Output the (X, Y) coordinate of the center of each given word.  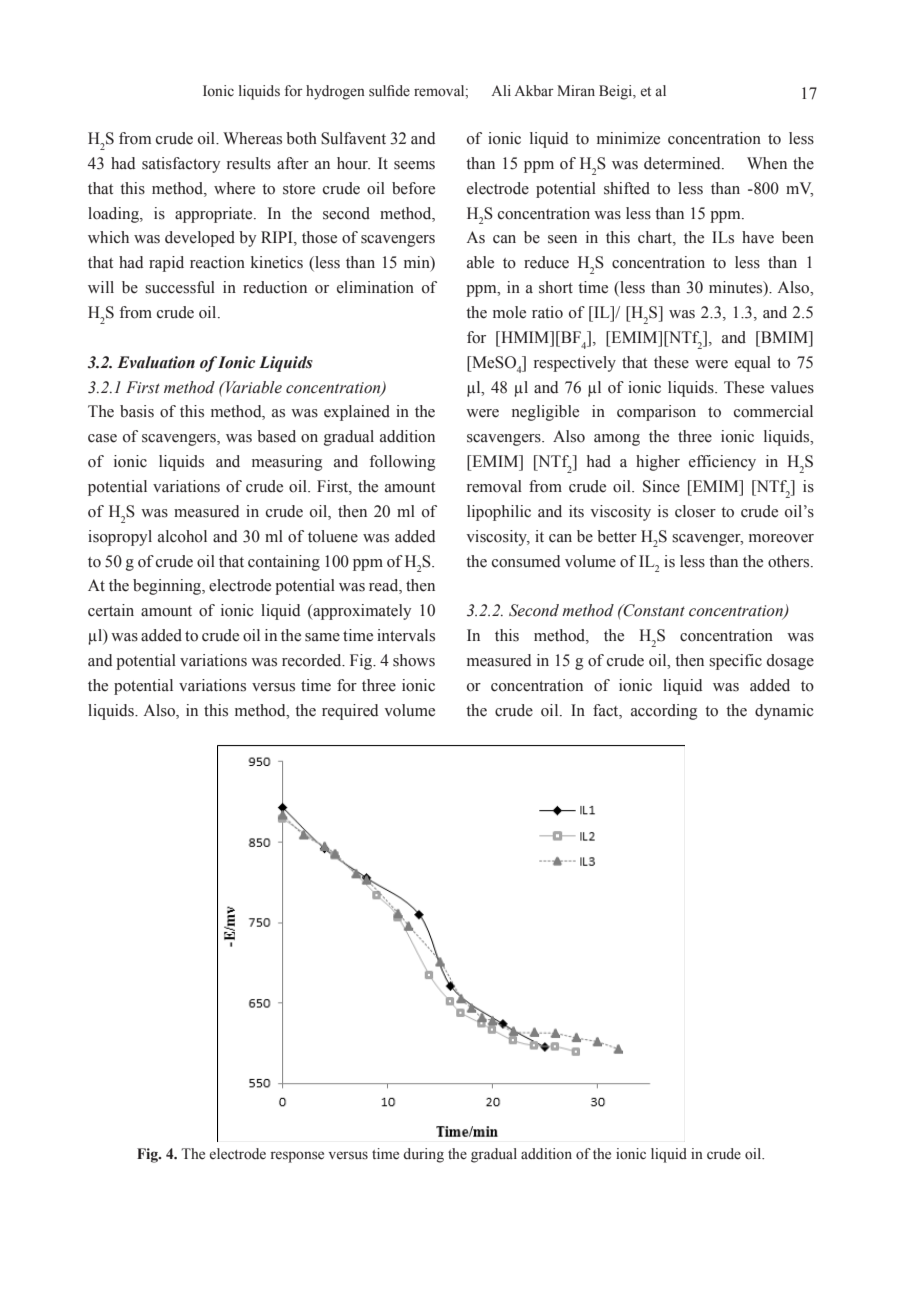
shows (414, 660)
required (350, 712)
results (249, 163)
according (664, 712)
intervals (406, 635)
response (297, 1157)
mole (509, 312)
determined (683, 163)
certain (111, 610)
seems (414, 165)
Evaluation (156, 362)
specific (735, 662)
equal (753, 364)
